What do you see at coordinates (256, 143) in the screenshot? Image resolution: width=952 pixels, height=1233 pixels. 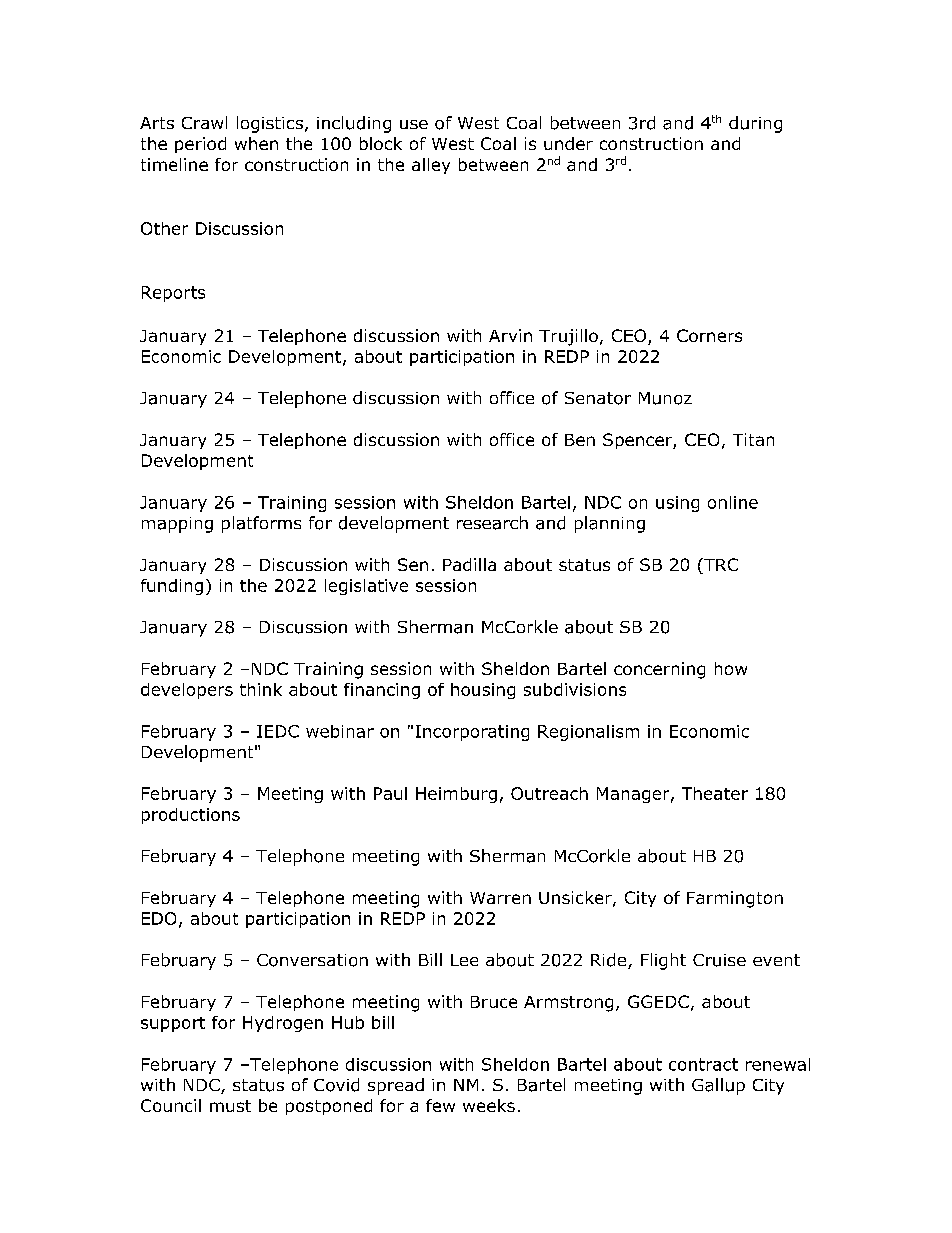 I see `when` at bounding box center [256, 143].
